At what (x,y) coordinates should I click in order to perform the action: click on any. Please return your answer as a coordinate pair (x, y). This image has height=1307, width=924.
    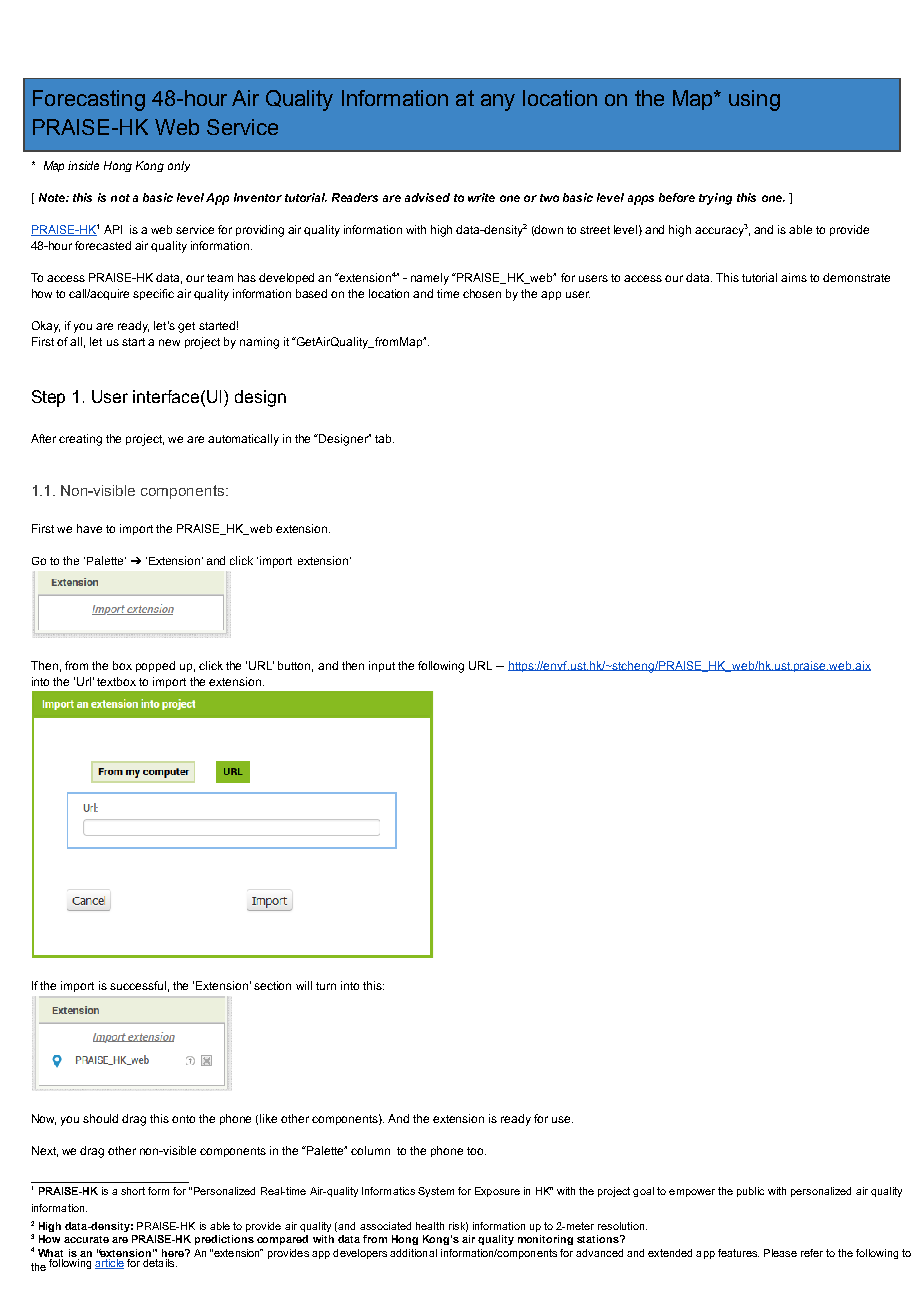
    Looking at the image, I should click on (498, 102).
